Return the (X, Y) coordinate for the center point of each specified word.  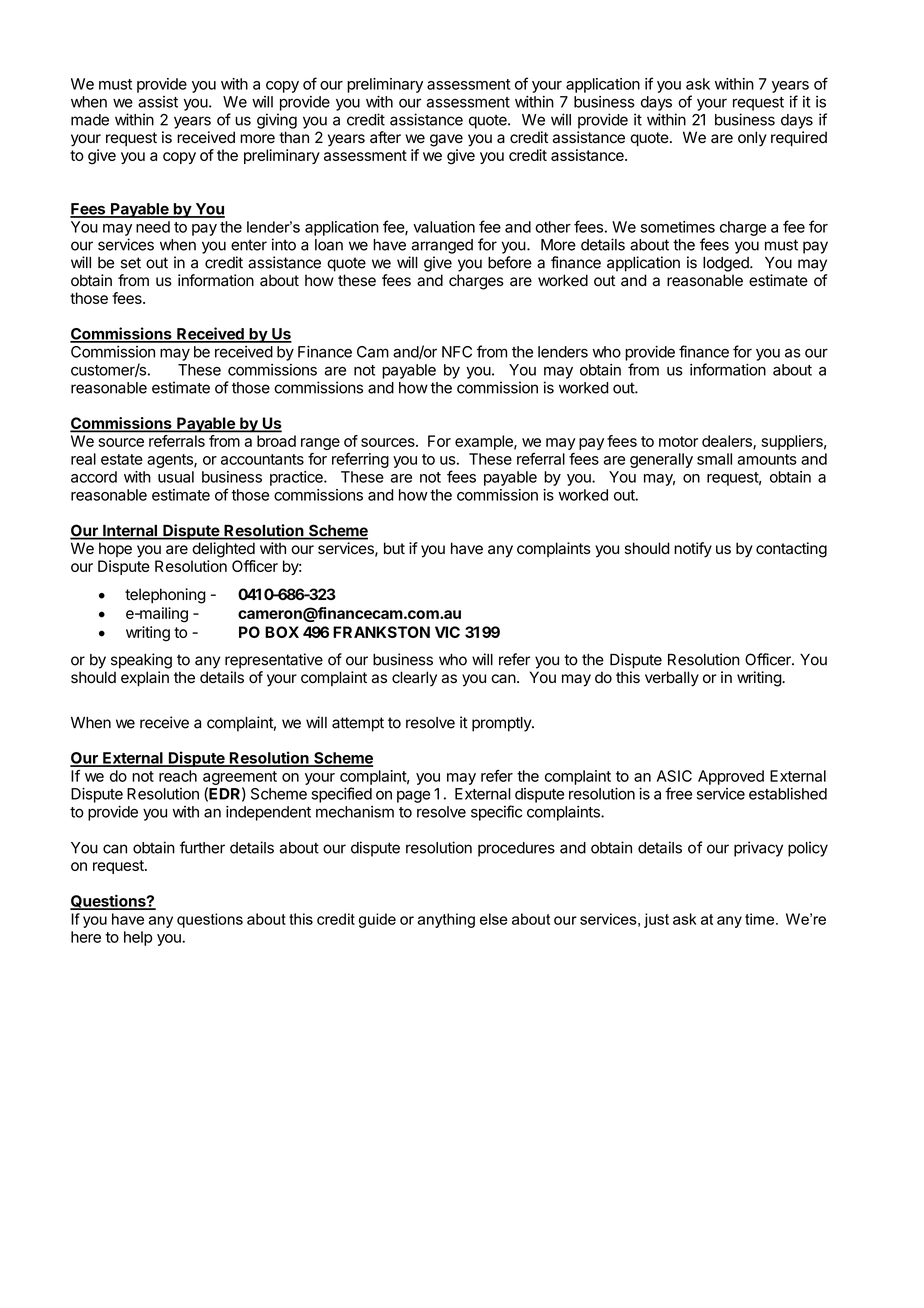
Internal (130, 532)
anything (446, 920)
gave (446, 140)
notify (693, 550)
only (752, 139)
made (90, 120)
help (138, 938)
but (394, 548)
